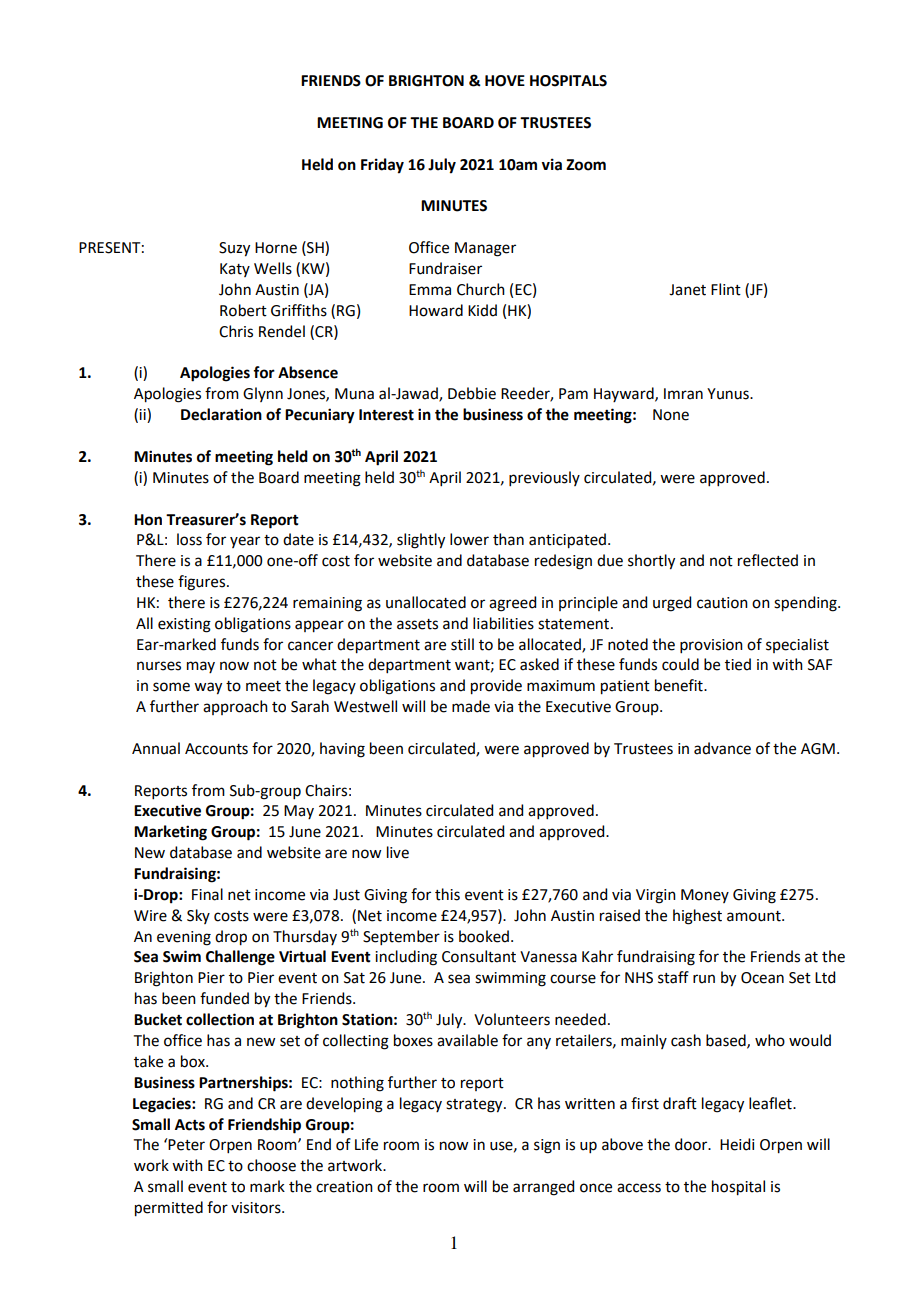 This screenshot has height=1308, width=924. I want to click on Debbie, so click(472, 393).
